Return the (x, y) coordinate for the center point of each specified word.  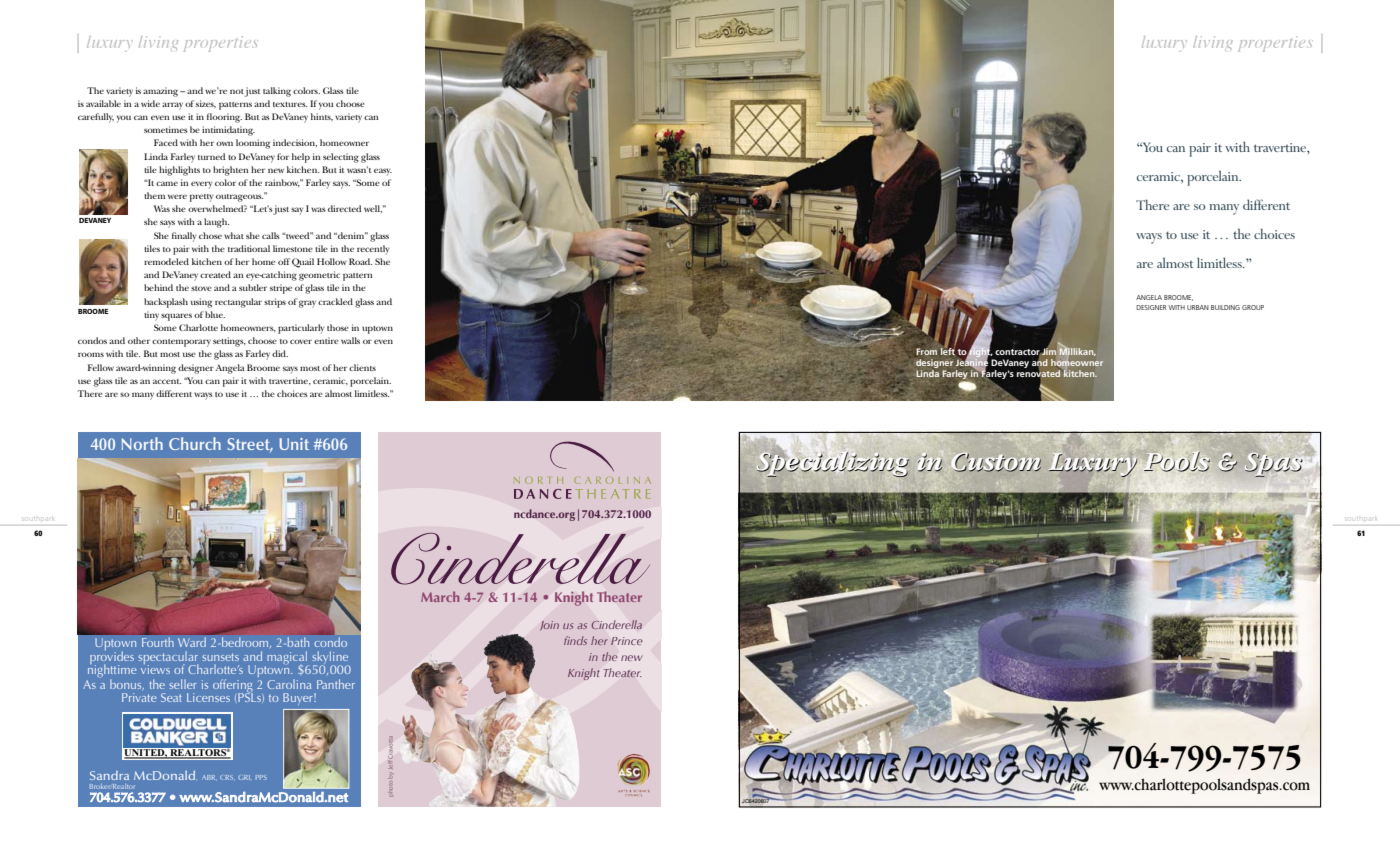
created (215, 274)
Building (1225, 307)
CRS (226, 777)
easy (383, 172)
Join (549, 625)
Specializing (833, 463)
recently (373, 250)
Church (195, 443)
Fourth (158, 642)
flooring (224, 118)
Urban (1198, 307)
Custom (996, 462)
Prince (626, 641)
